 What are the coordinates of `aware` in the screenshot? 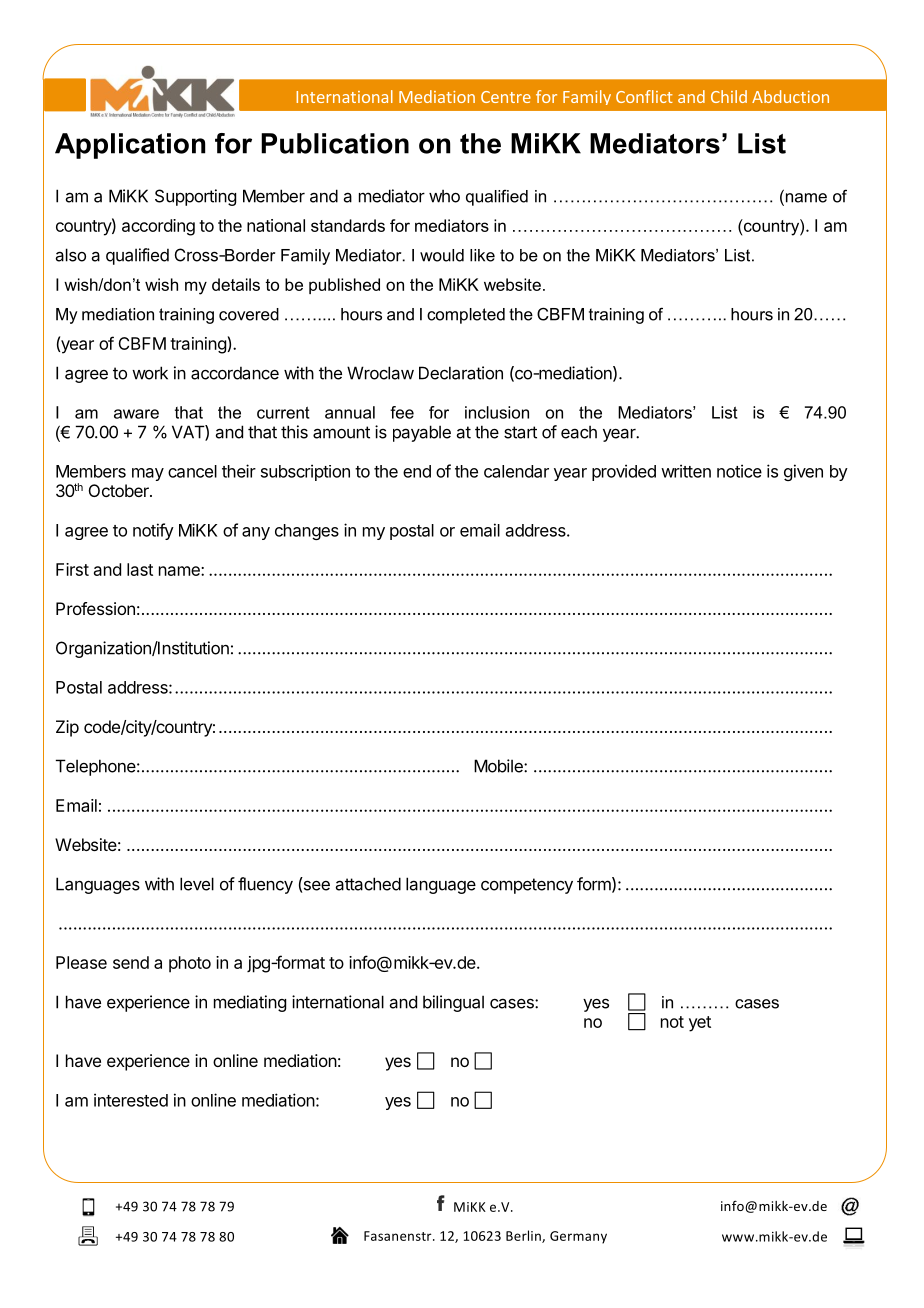 It's located at (136, 414).
